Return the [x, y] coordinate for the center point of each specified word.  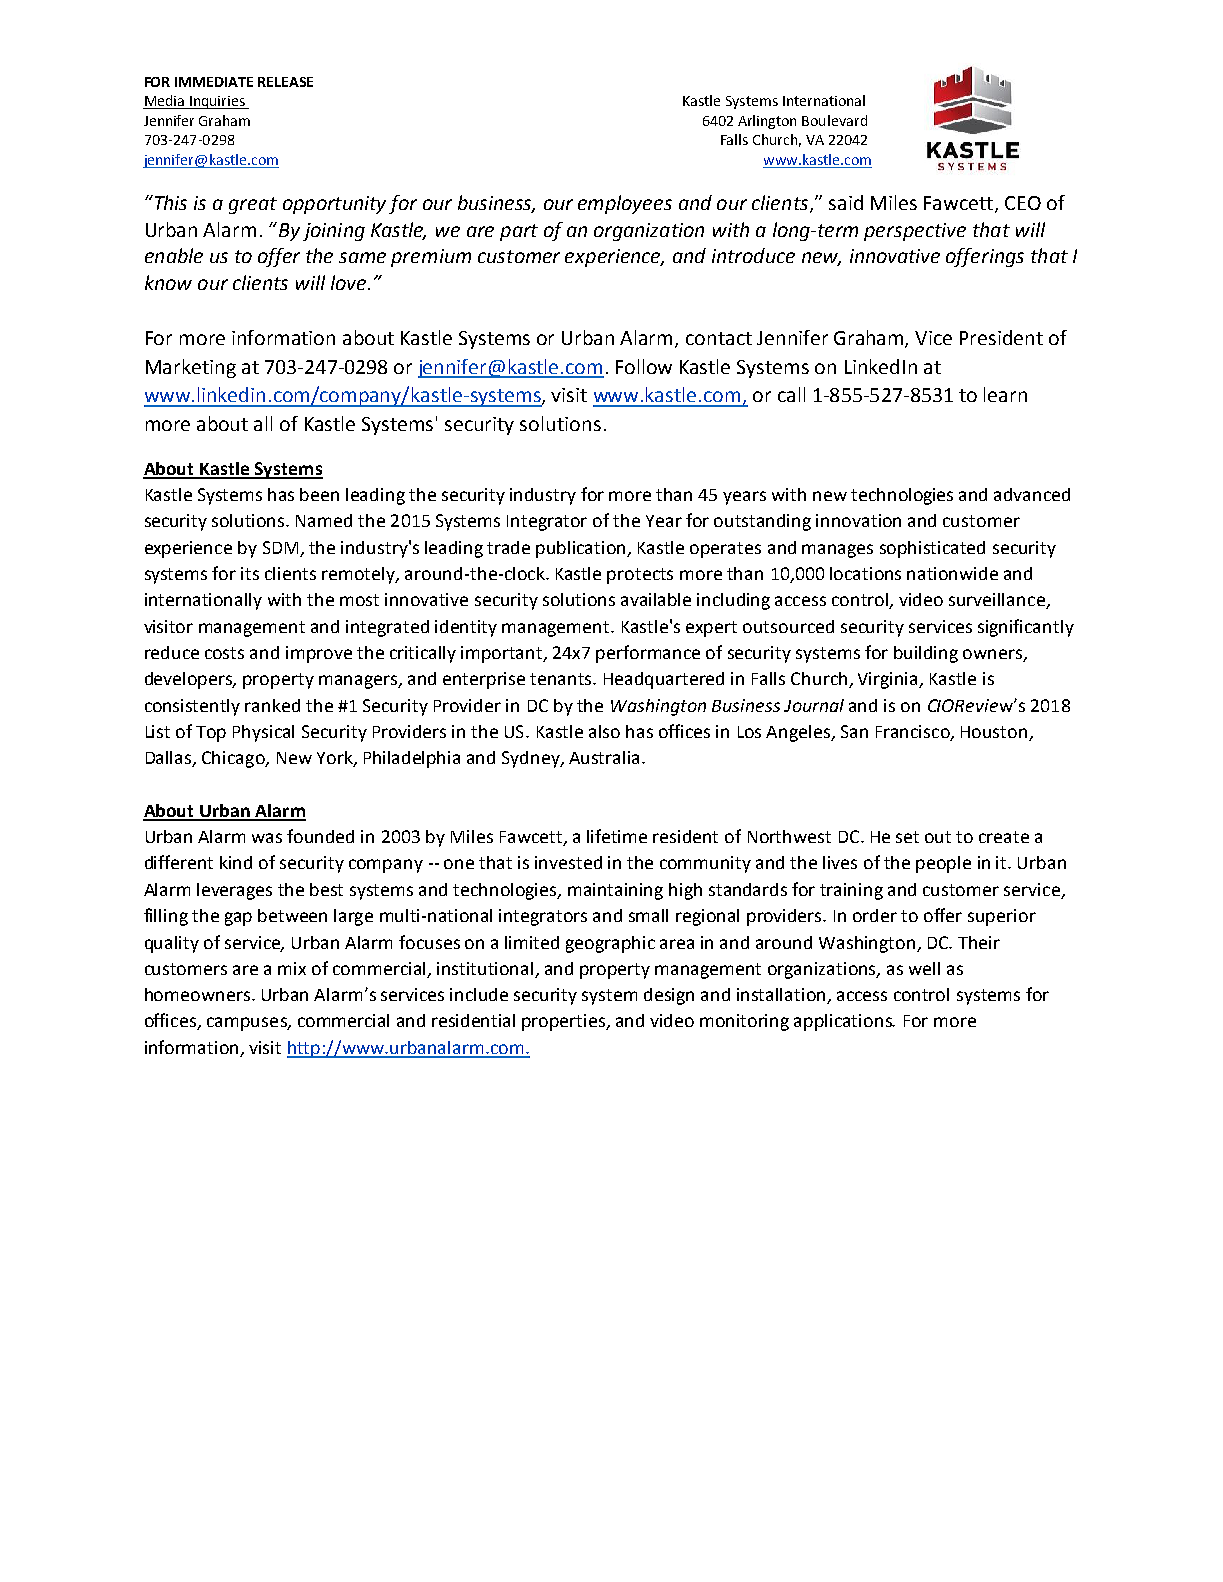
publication [582, 549]
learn [1005, 394]
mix [292, 968]
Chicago [234, 759]
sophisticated [932, 549]
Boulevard [834, 120]
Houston [995, 733]
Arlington [767, 122]
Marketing [191, 368]
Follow [644, 366]
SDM [280, 547]
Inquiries [217, 102]
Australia [604, 757]
